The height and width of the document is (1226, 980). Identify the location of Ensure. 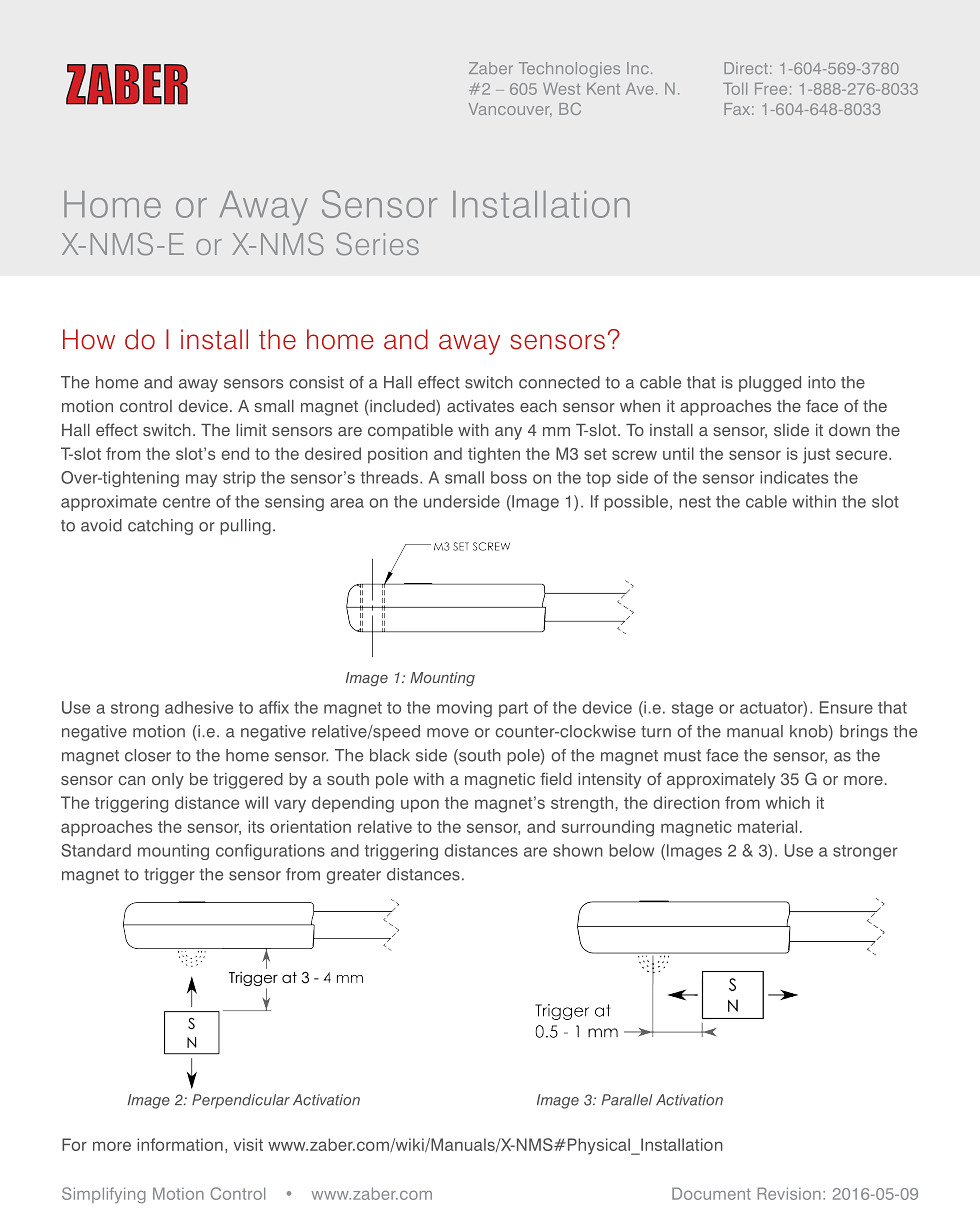
(846, 707).
